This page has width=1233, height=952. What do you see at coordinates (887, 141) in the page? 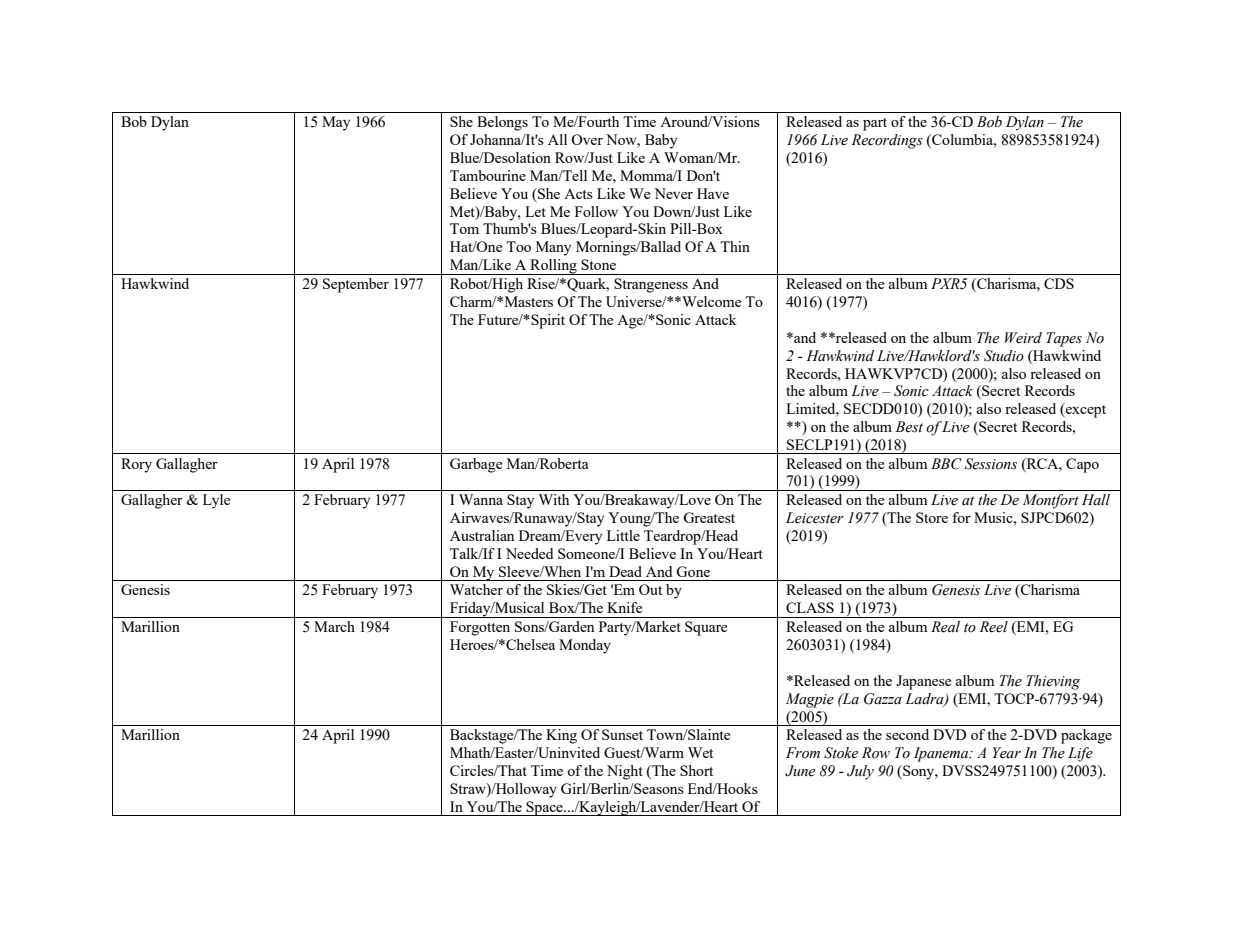
I see `Recordings` at bounding box center [887, 141].
